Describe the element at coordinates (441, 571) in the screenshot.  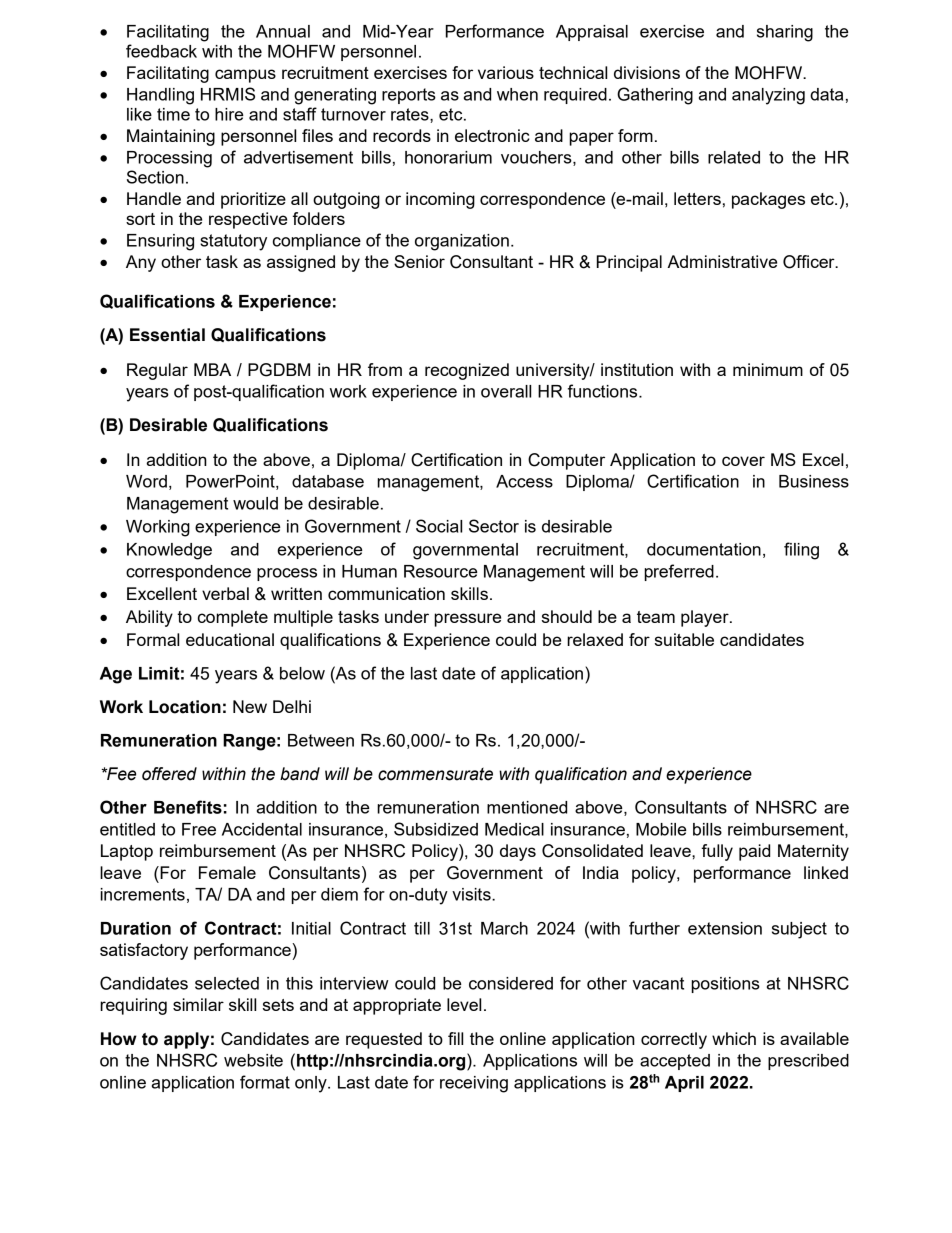
I see `Resource` at that location.
